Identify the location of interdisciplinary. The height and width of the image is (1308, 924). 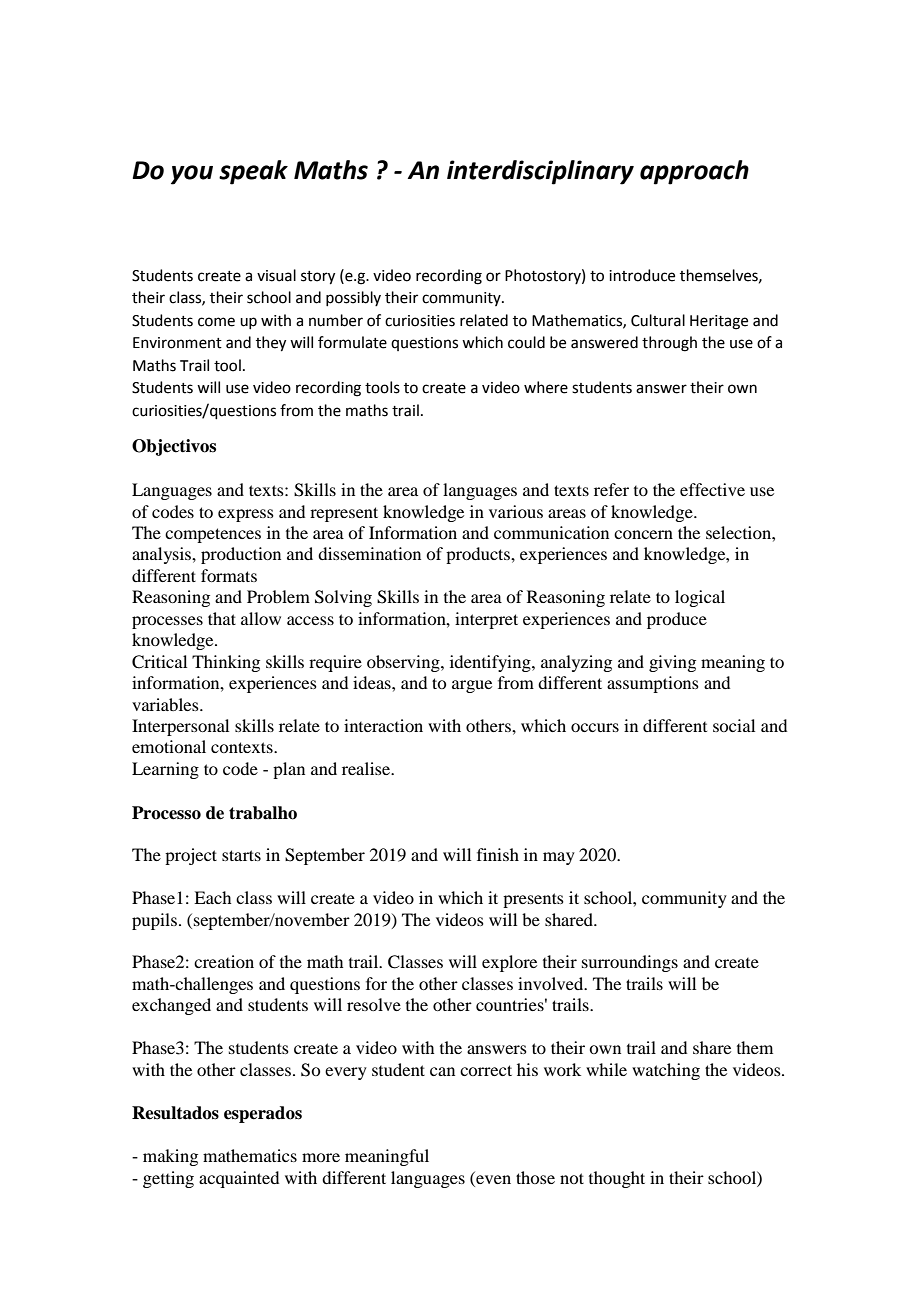
(540, 172).
